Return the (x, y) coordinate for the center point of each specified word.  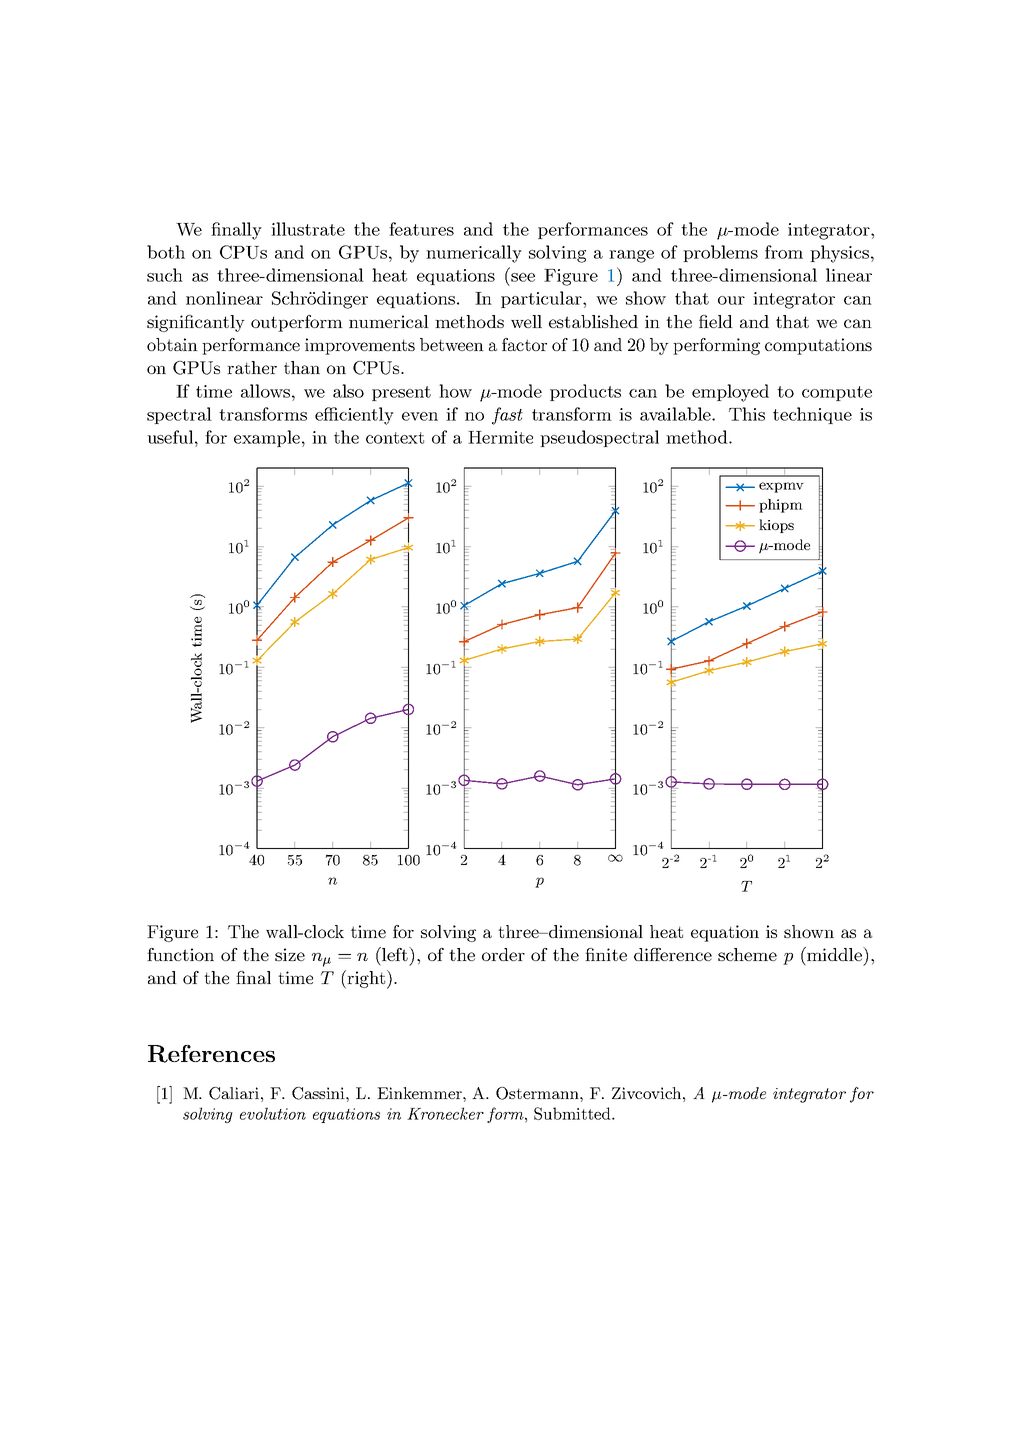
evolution (273, 1113)
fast (507, 416)
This (747, 414)
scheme (747, 954)
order (503, 954)
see (523, 277)
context (395, 438)
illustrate (308, 229)
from (784, 252)
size (290, 954)
